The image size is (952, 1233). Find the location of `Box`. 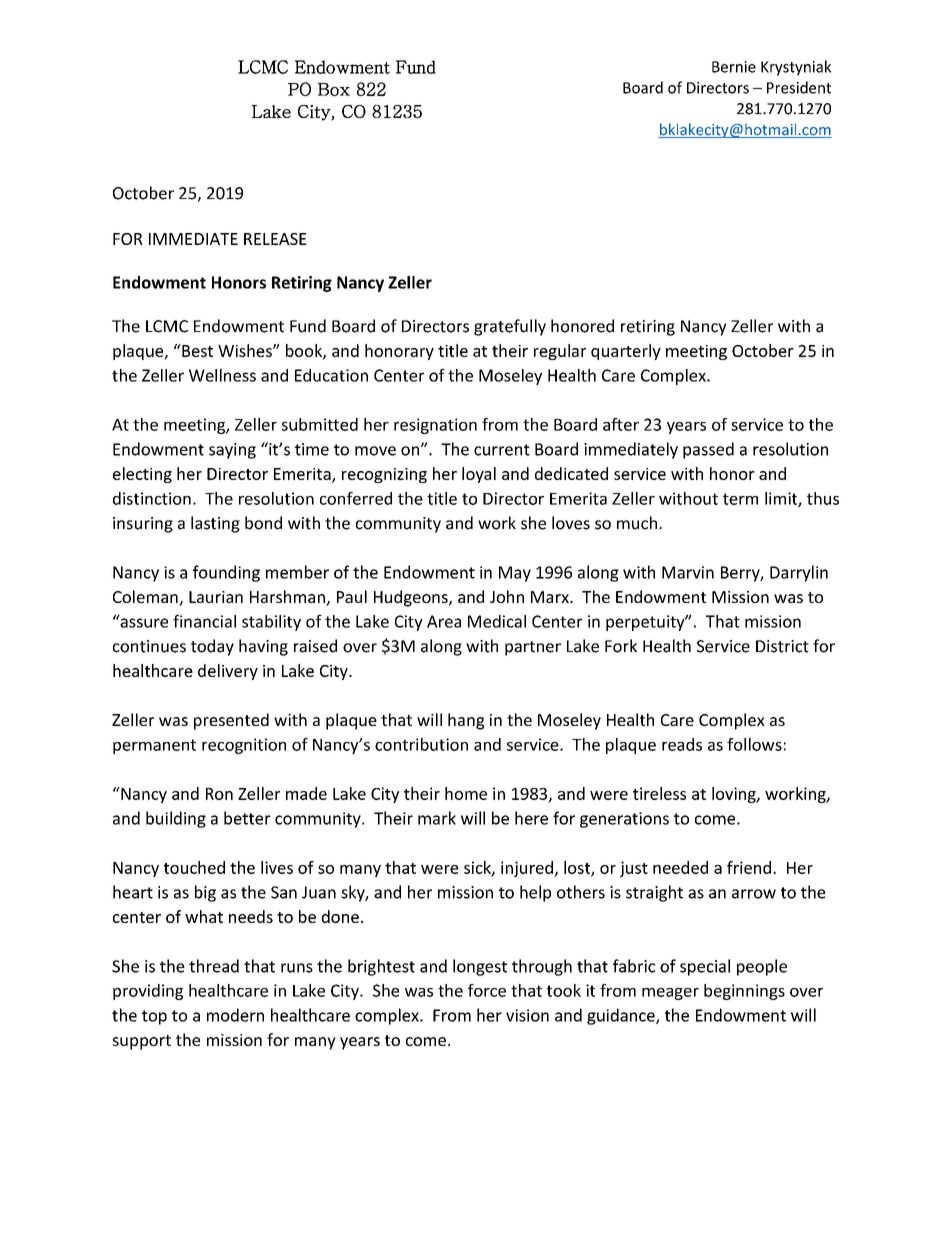

Box is located at coordinates (334, 89).
